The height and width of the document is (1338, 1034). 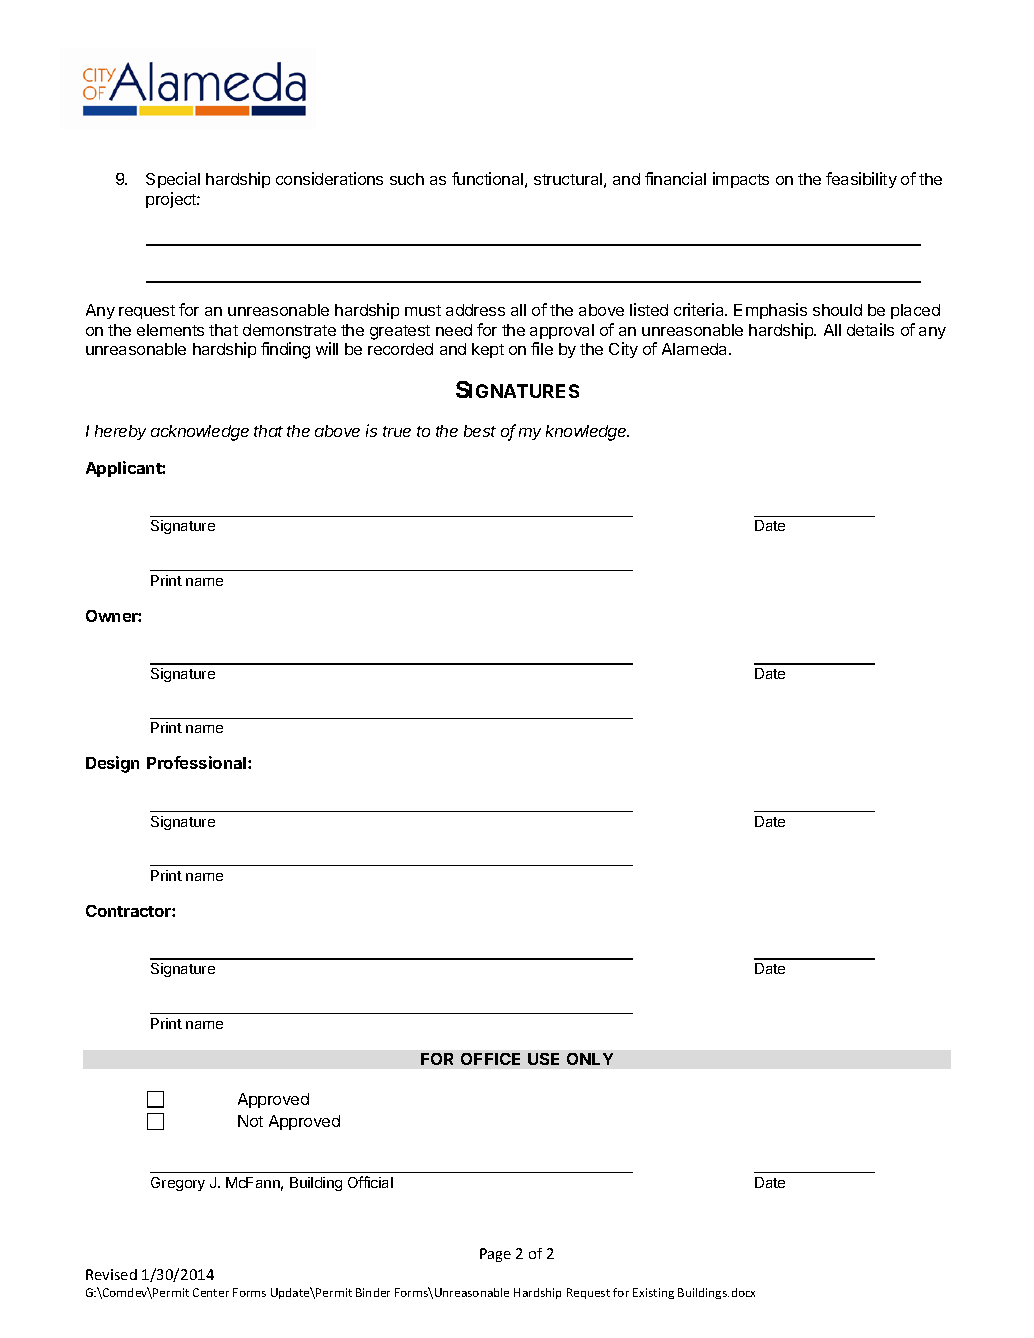 What do you see at coordinates (590, 1059) in the document?
I see `ONLY` at bounding box center [590, 1059].
